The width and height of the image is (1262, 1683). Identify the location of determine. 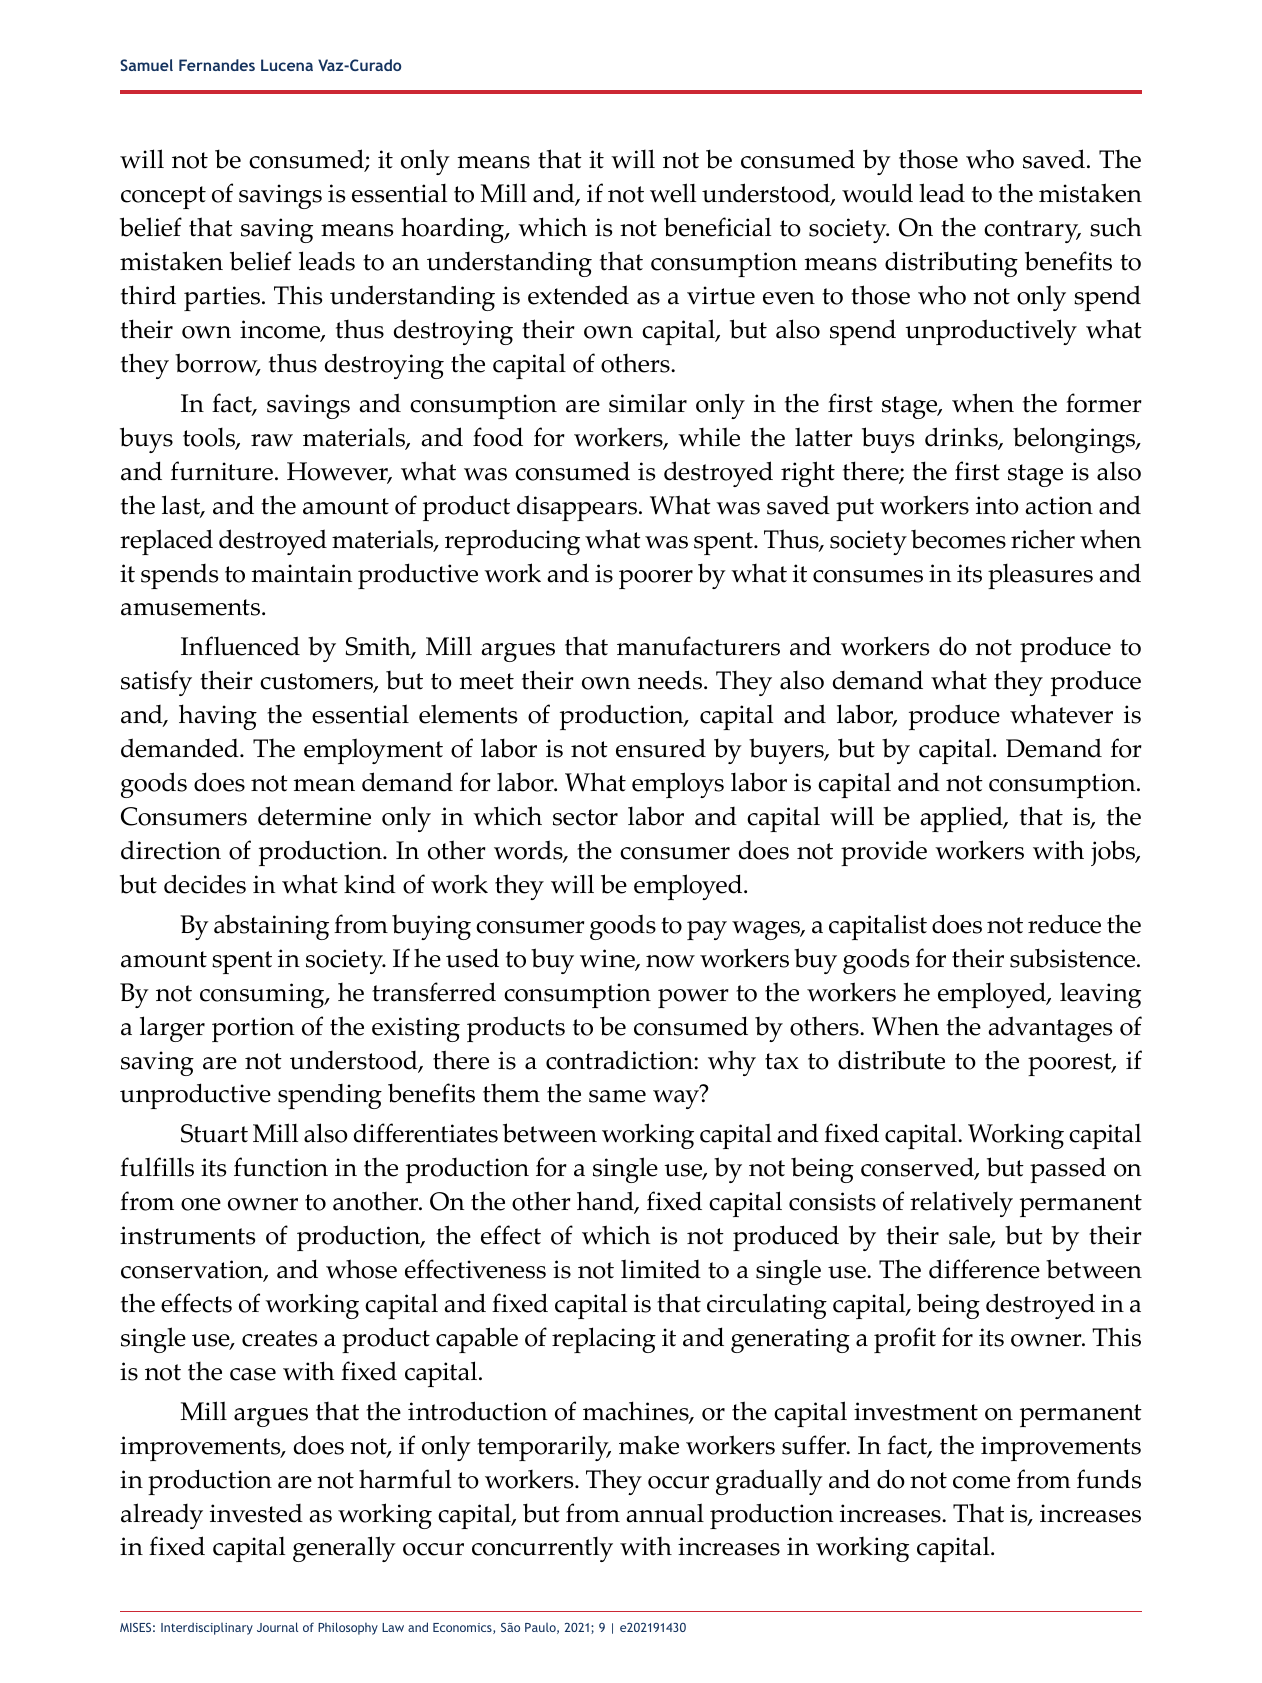
(314, 816).
